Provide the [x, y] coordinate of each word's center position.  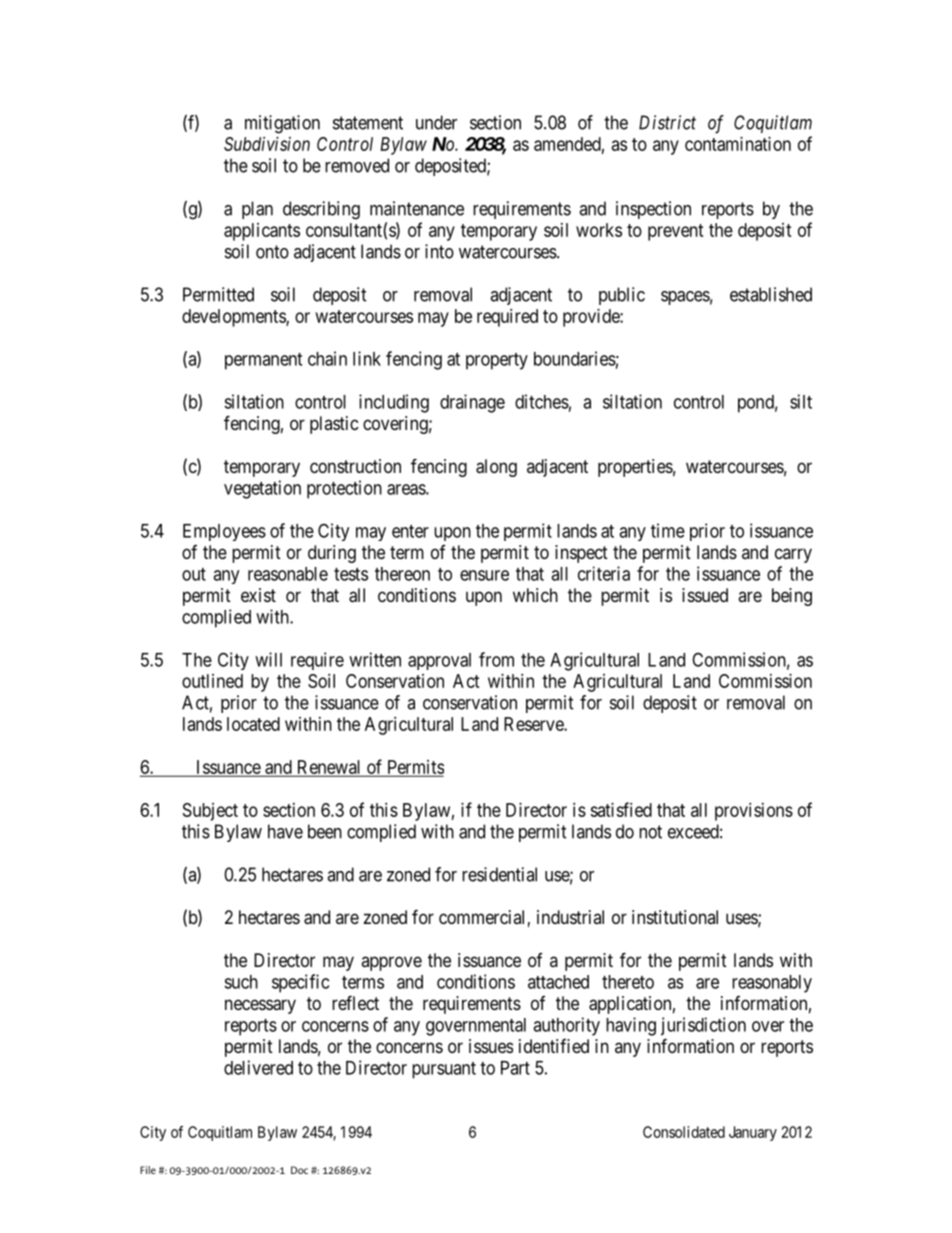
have [285, 831]
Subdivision [267, 144]
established [771, 294]
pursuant [444, 1070]
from [496, 659]
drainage [472, 403]
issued [705, 595]
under [436, 122]
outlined [212, 681]
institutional [675, 917]
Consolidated [684, 1132]
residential [499, 874]
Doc [299, 1170]
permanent [263, 361]
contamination [738, 144]
